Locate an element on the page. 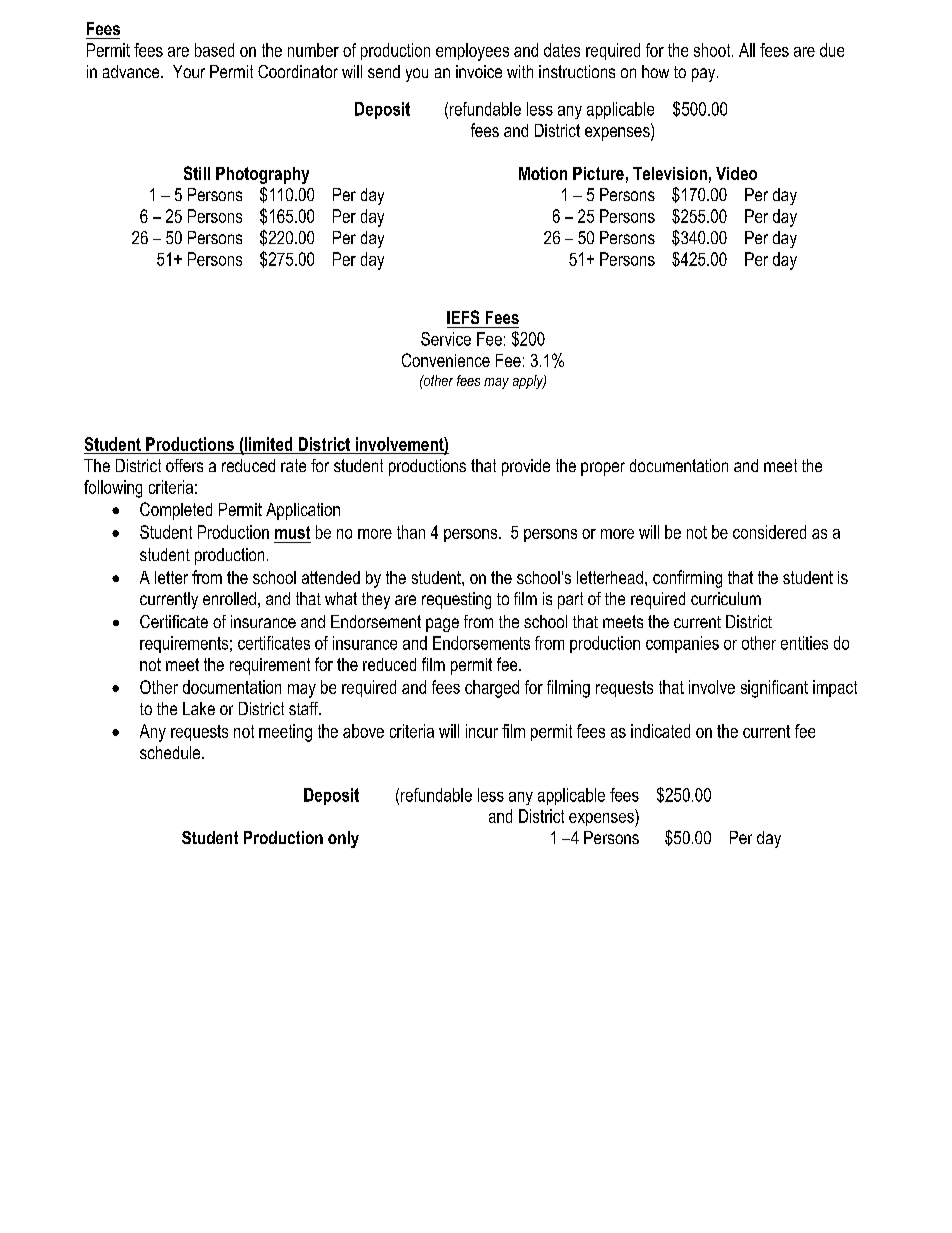 The height and width of the document is (1233, 952). offers is located at coordinates (184, 465).
